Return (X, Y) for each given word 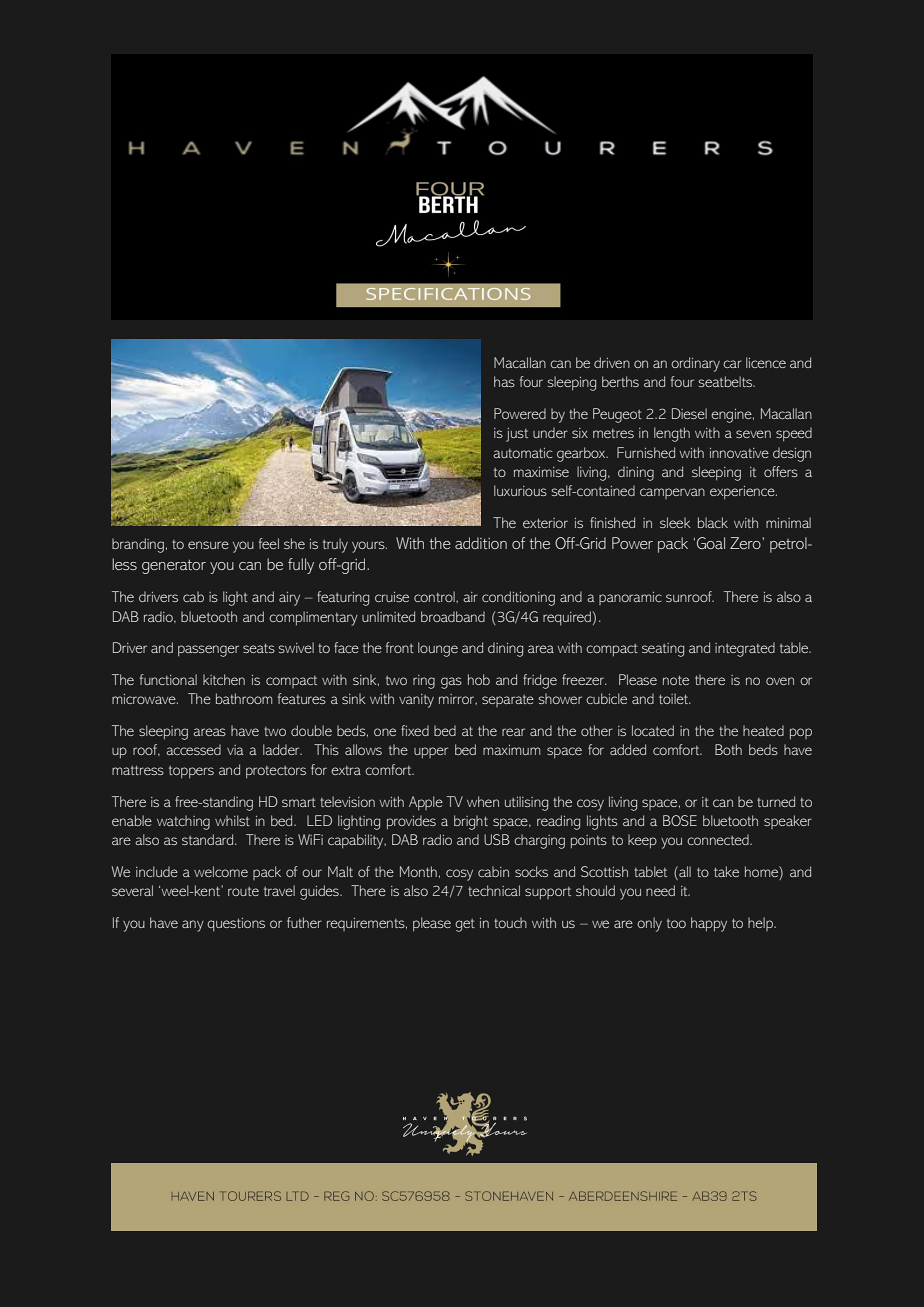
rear (513, 732)
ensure (208, 545)
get (465, 925)
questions (236, 924)
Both (728, 749)
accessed (193, 749)
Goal (711, 543)
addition (481, 543)
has (504, 381)
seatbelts (726, 381)
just (517, 435)
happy (709, 924)
